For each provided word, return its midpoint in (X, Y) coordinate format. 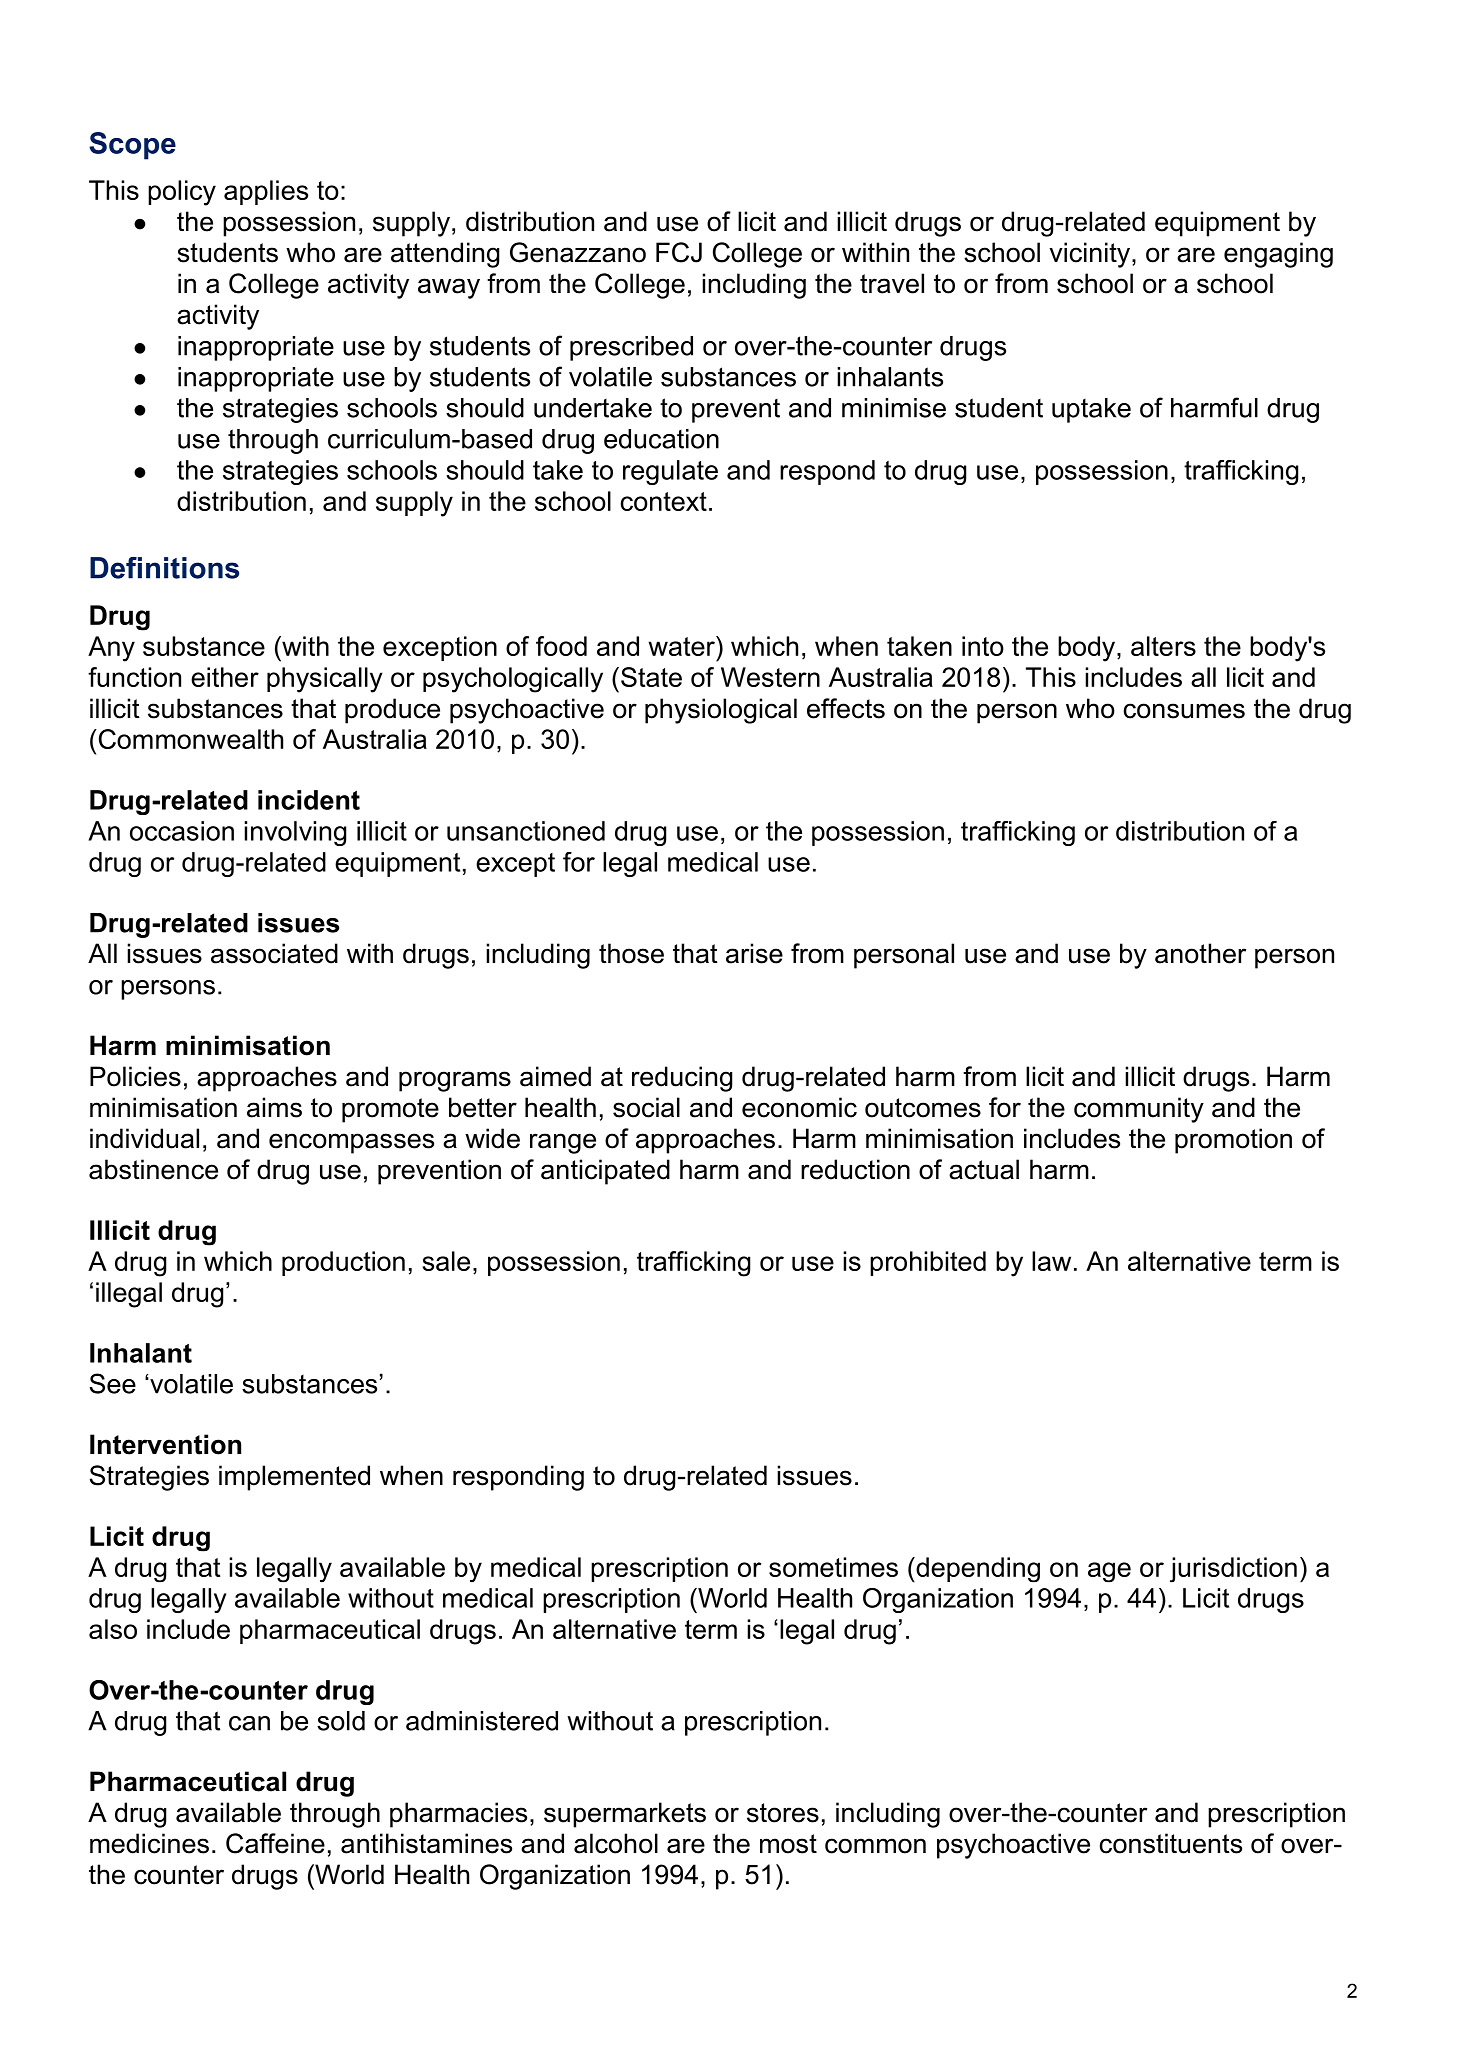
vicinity (1091, 255)
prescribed (631, 348)
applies (266, 192)
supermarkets (625, 1815)
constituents (1171, 1843)
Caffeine (275, 1843)
